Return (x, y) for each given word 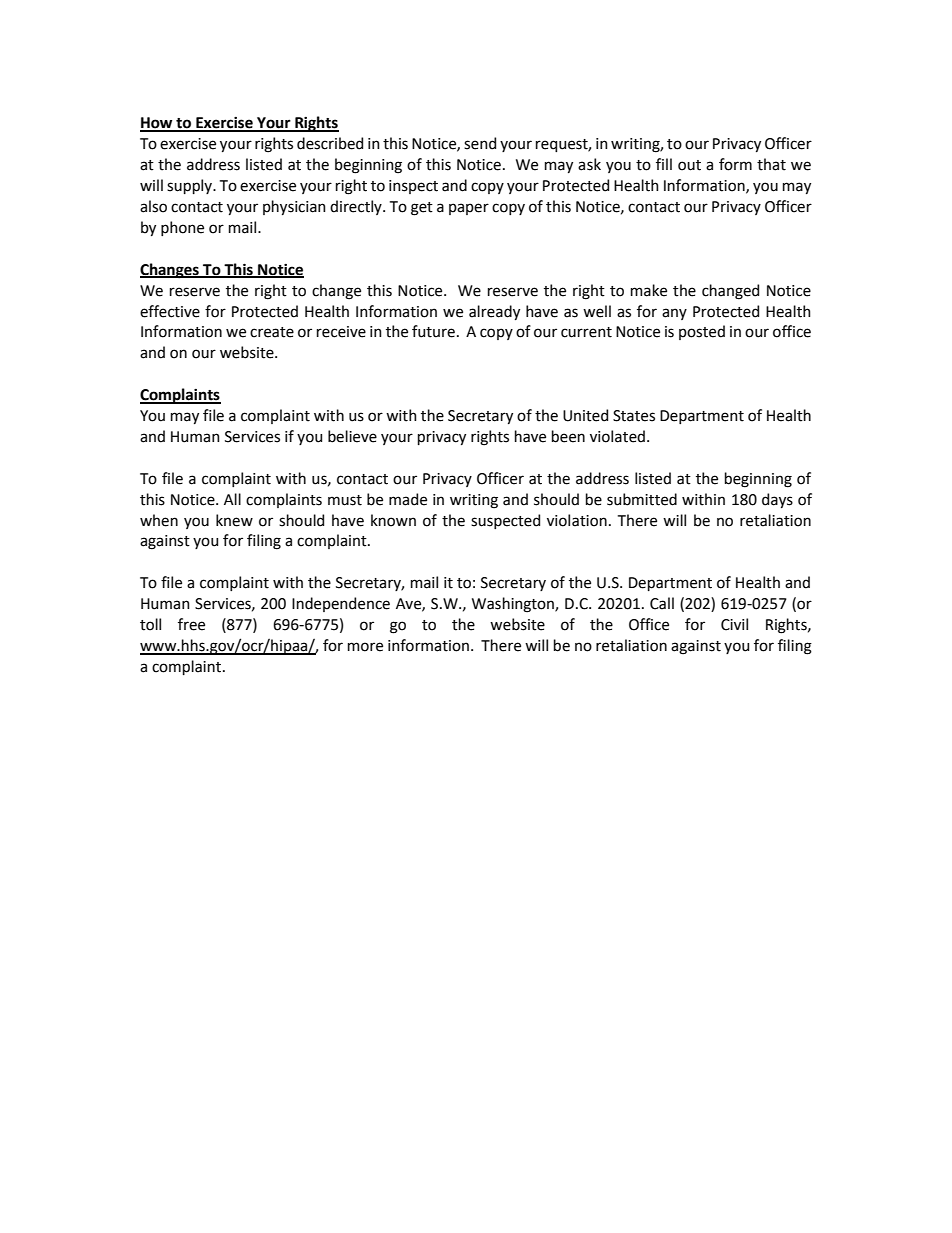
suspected (505, 521)
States (634, 416)
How (157, 124)
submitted (642, 499)
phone (182, 228)
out (689, 165)
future (433, 331)
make (649, 290)
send (480, 143)
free (191, 624)
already (494, 312)
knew (234, 520)
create (272, 332)
